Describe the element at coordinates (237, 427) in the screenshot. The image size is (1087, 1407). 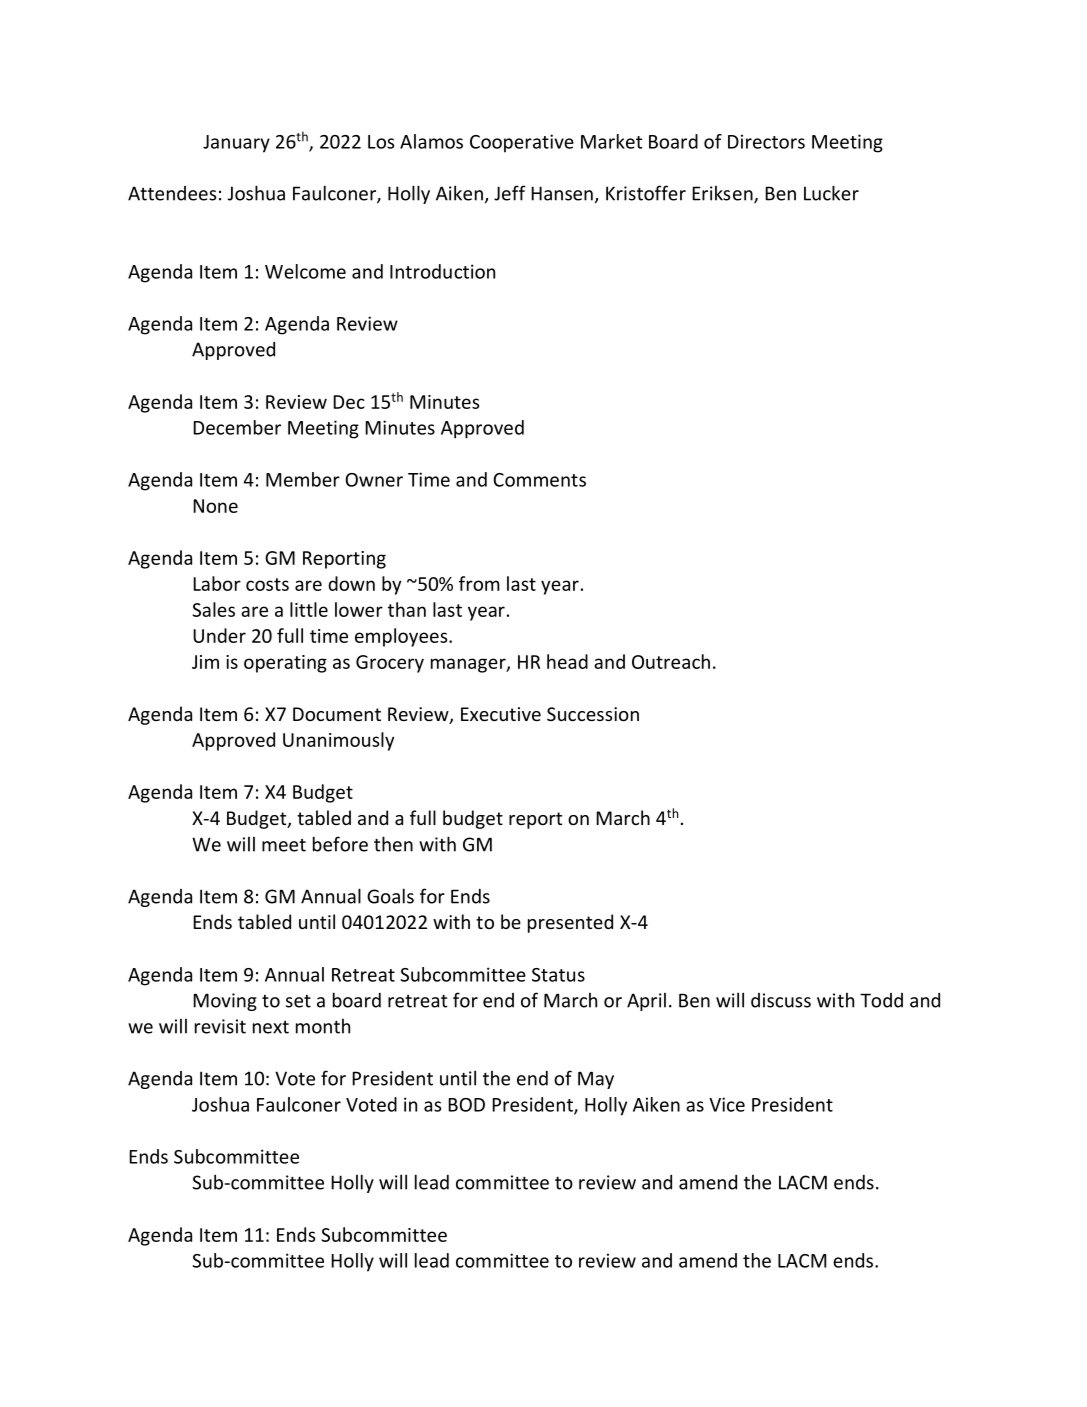
I see `December` at that location.
